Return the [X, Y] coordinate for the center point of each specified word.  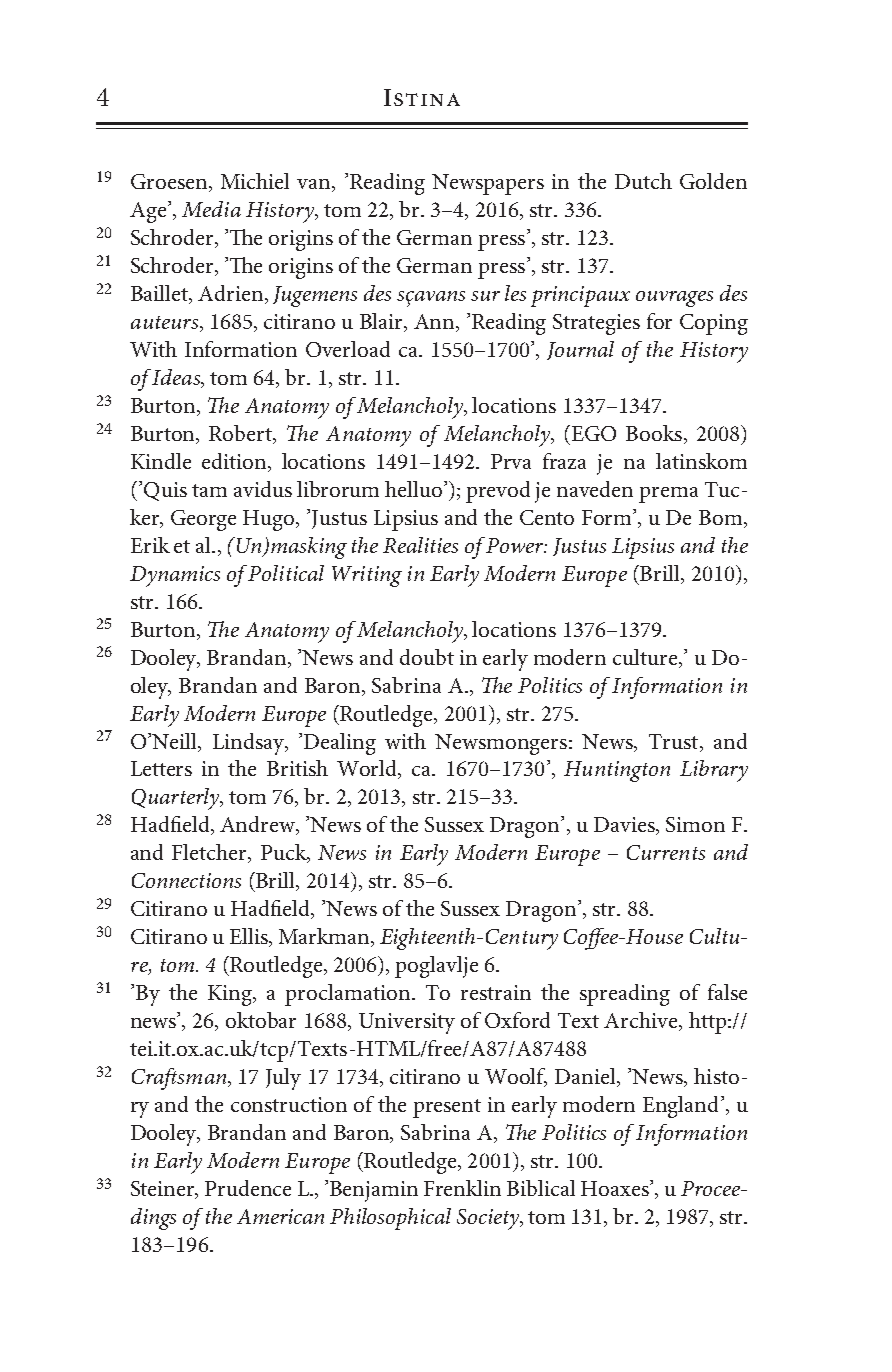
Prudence [248, 1188]
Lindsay [250, 744]
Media [211, 209]
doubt [427, 657]
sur [485, 296]
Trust [675, 741]
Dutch [643, 181]
